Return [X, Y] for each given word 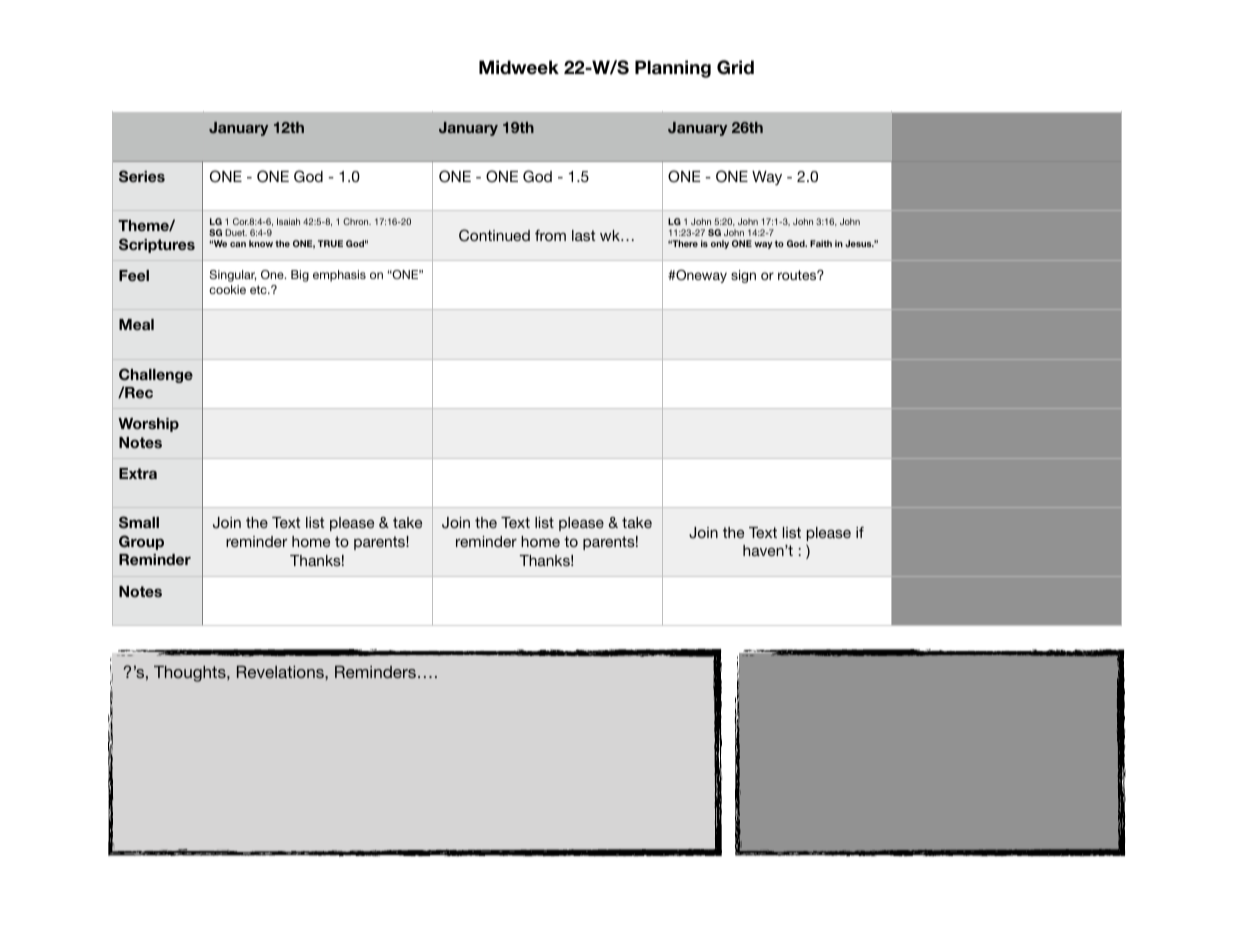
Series [142, 176]
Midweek [519, 67]
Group [141, 542]
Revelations [281, 672]
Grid [735, 67]
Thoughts [191, 674]
